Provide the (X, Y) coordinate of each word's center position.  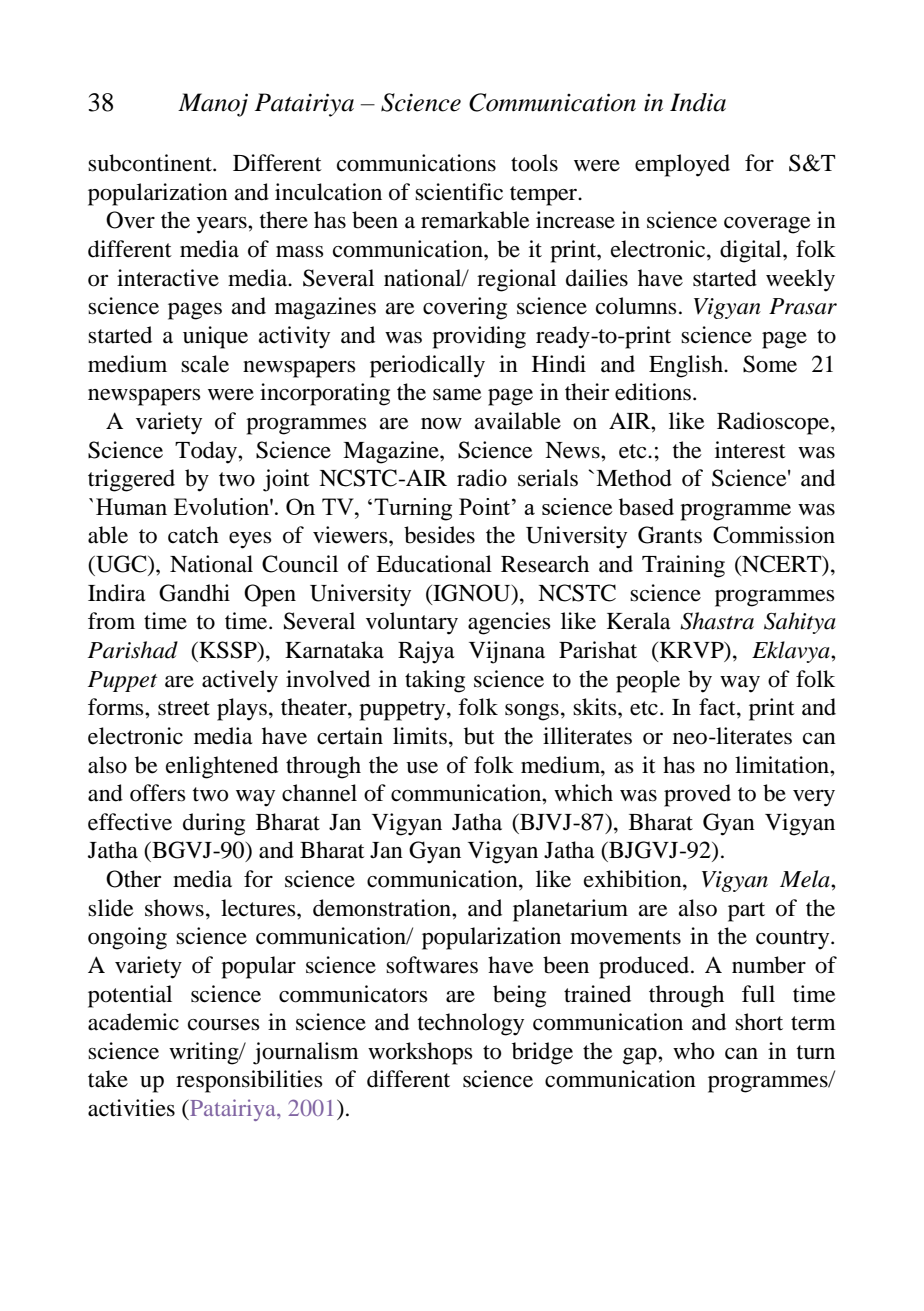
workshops (420, 1053)
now (441, 424)
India (698, 102)
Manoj (213, 105)
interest (750, 450)
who (693, 1051)
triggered (131, 480)
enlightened (222, 767)
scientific (459, 192)
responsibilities (249, 1081)
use (422, 768)
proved (697, 795)
